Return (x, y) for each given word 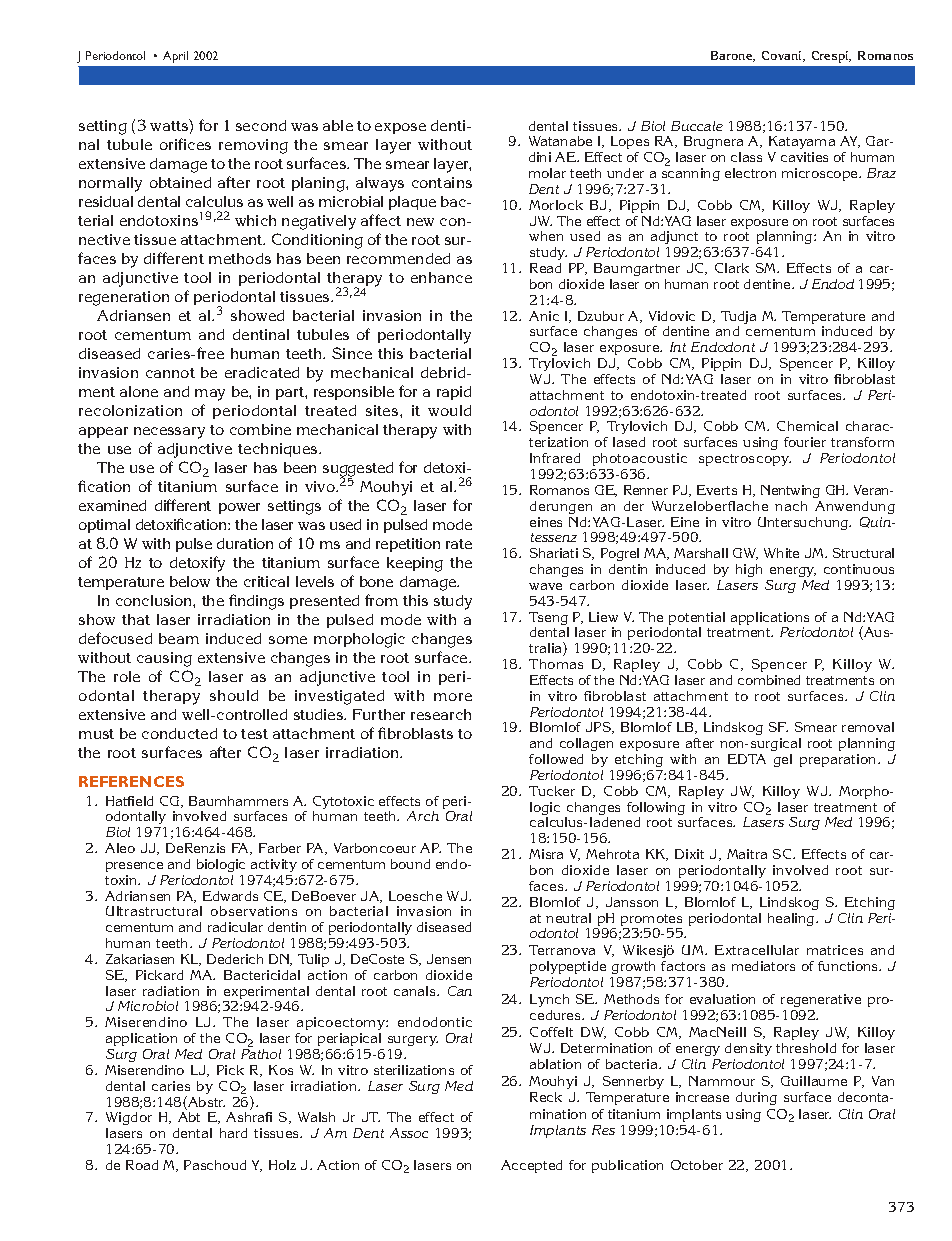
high (749, 570)
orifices (185, 144)
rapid (454, 393)
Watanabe (560, 141)
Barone (733, 56)
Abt (189, 1117)
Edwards (230, 896)
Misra (546, 854)
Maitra (747, 854)
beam (179, 638)
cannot (170, 373)
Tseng (549, 620)
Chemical (807, 426)
